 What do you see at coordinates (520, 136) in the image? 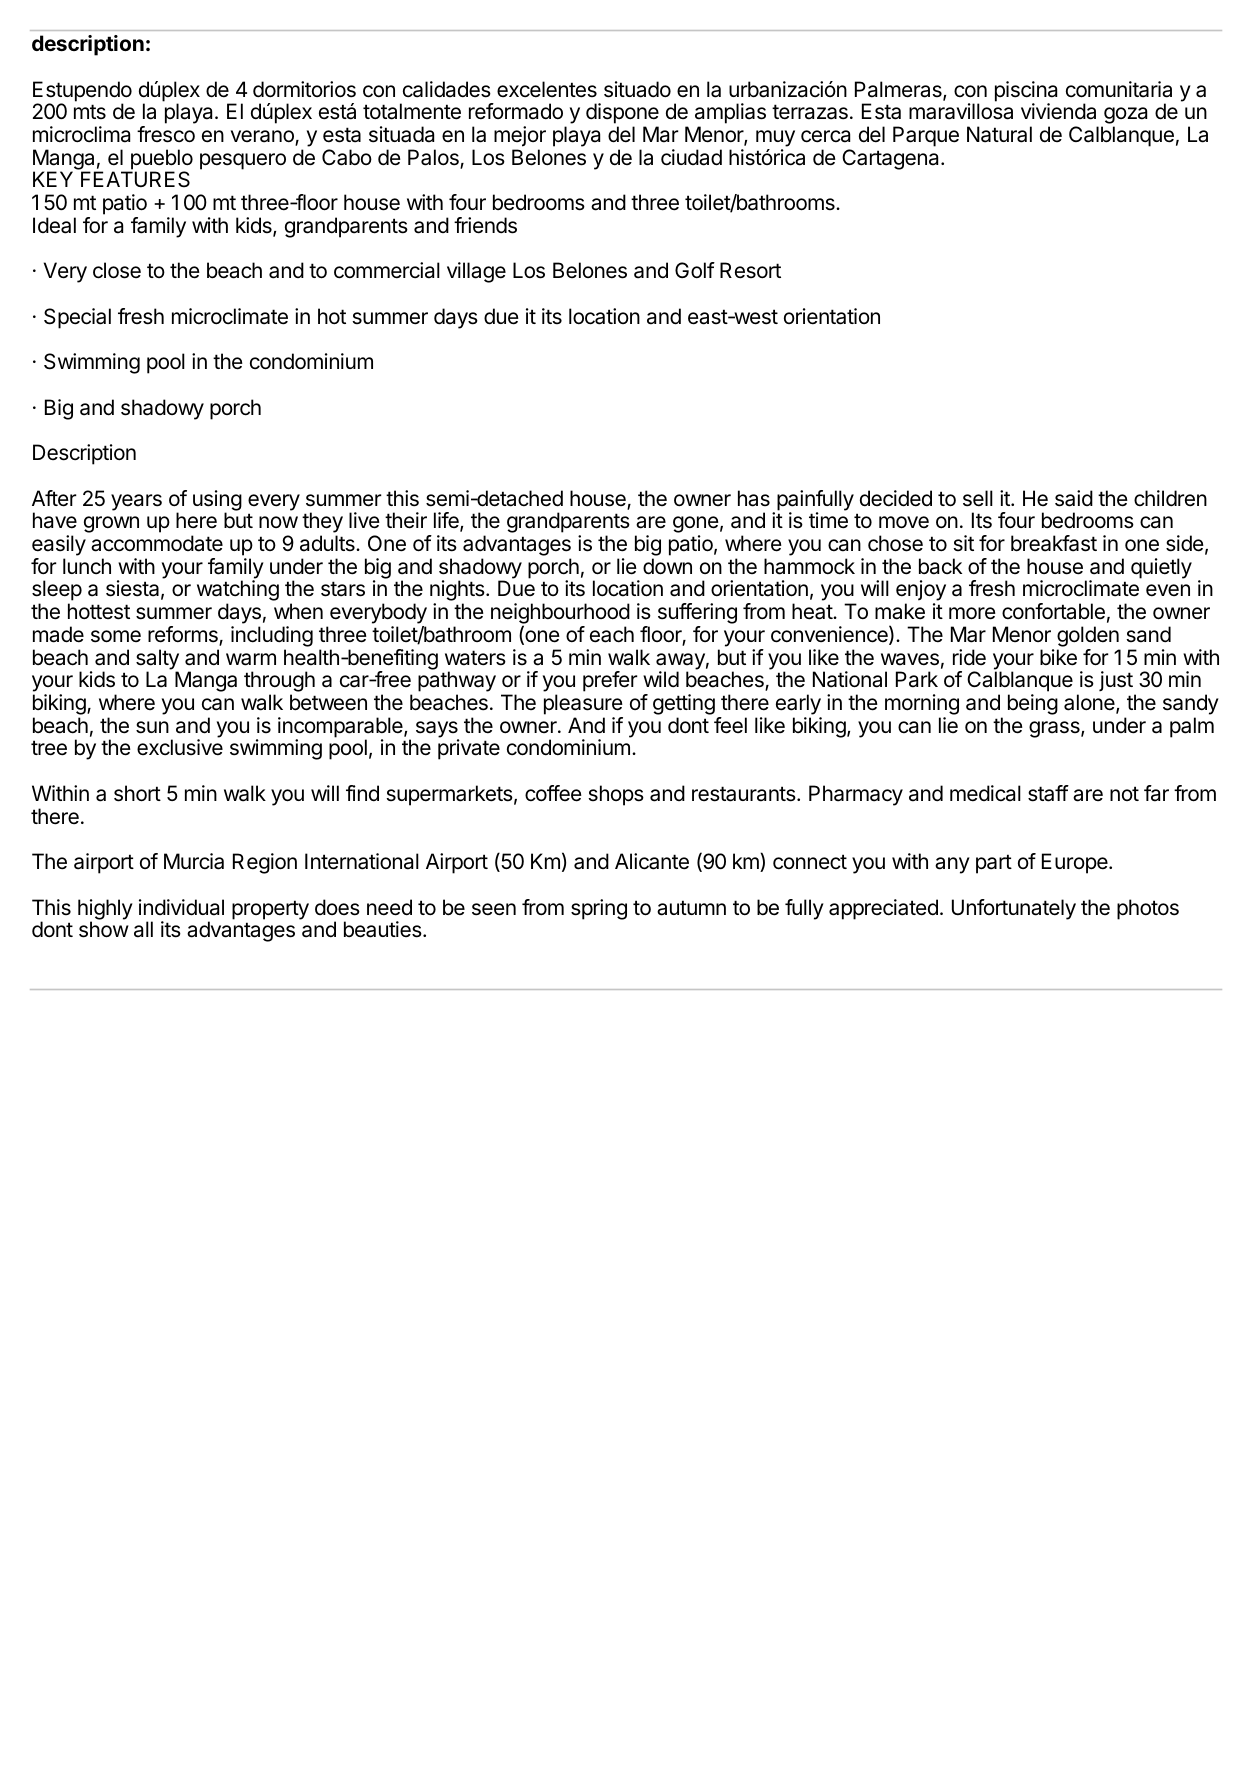
I see `mejor` at bounding box center [520, 136].
